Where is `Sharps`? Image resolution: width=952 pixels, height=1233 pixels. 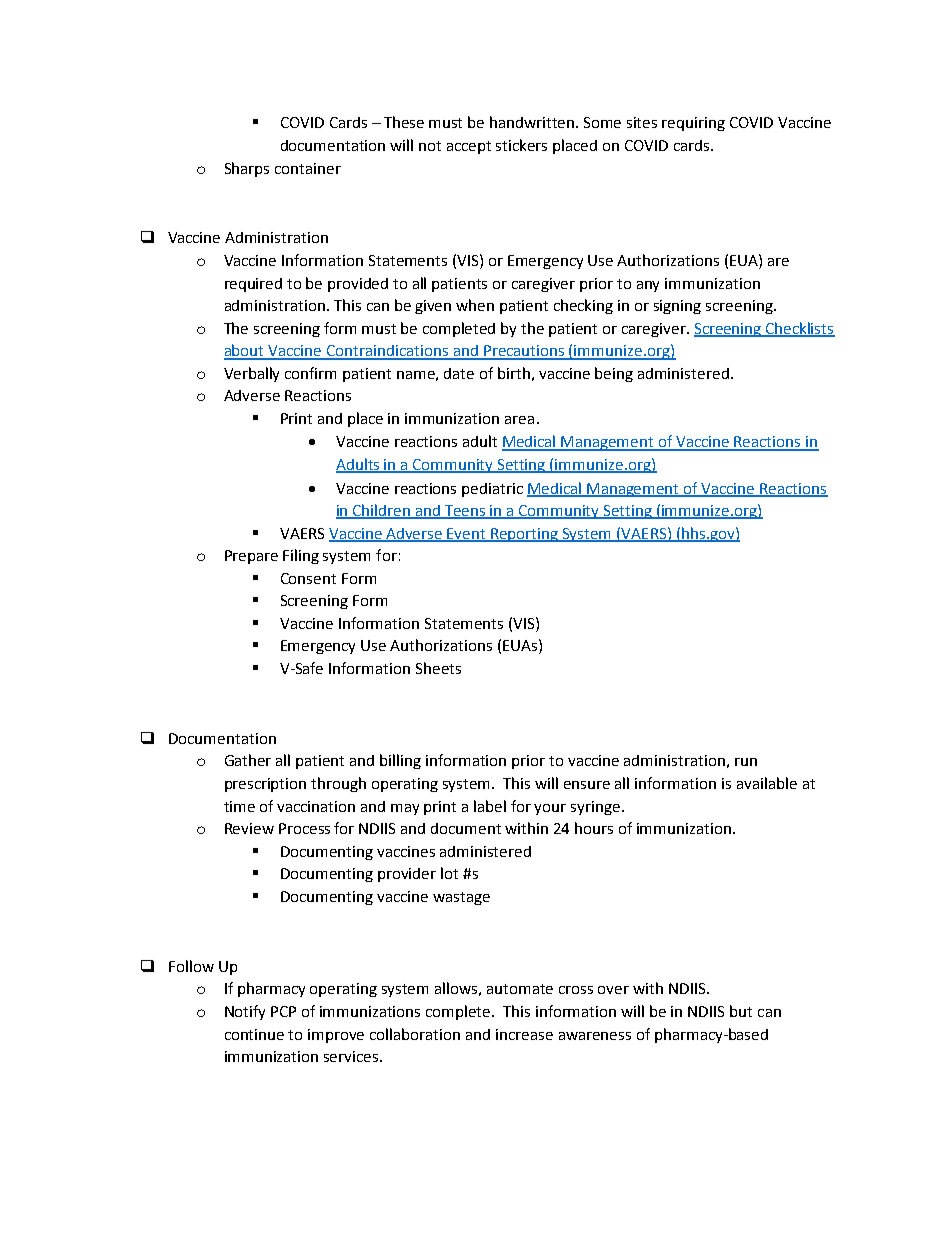
Sharps is located at coordinates (247, 169).
